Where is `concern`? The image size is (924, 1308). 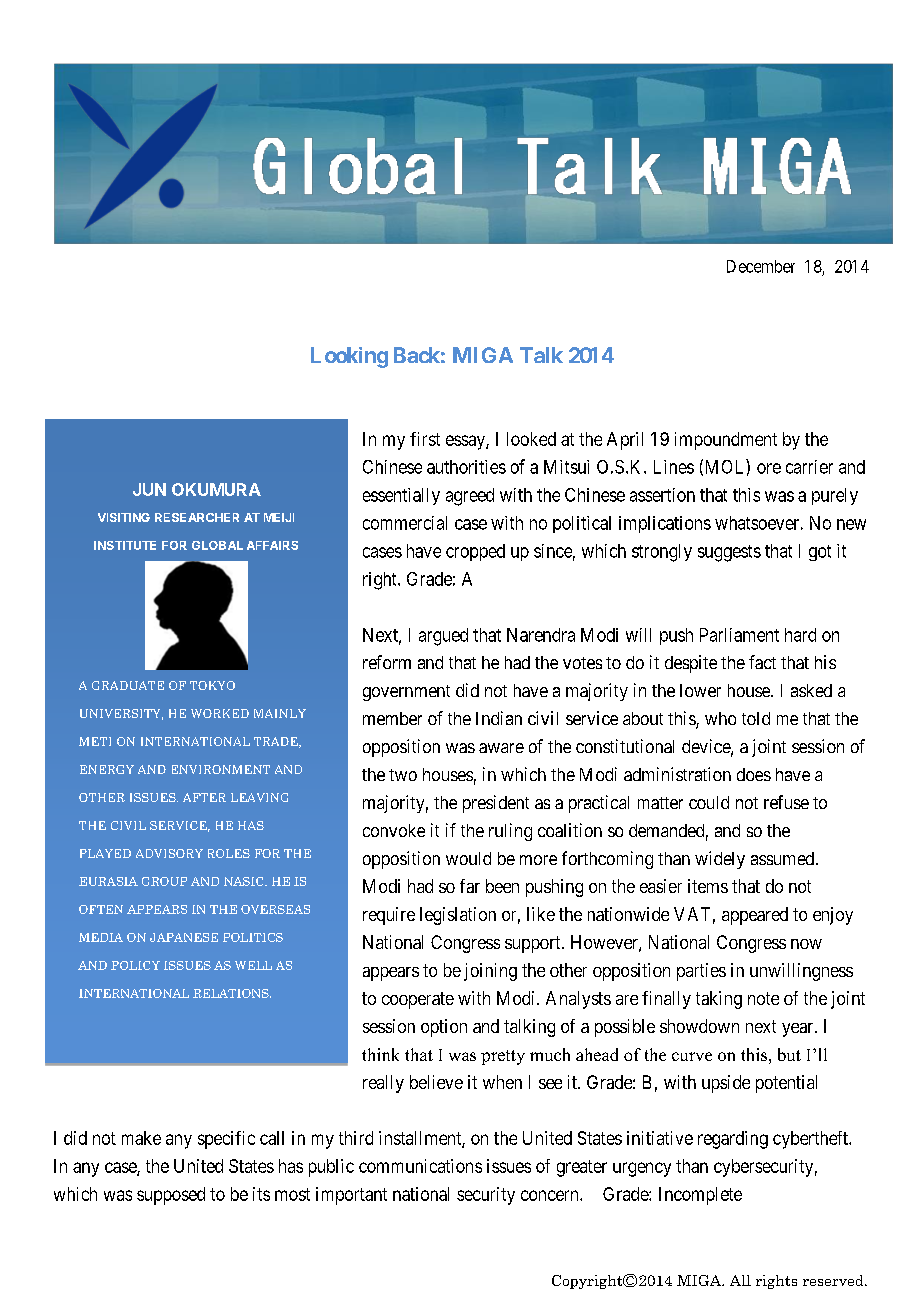
concern is located at coordinates (551, 1195).
